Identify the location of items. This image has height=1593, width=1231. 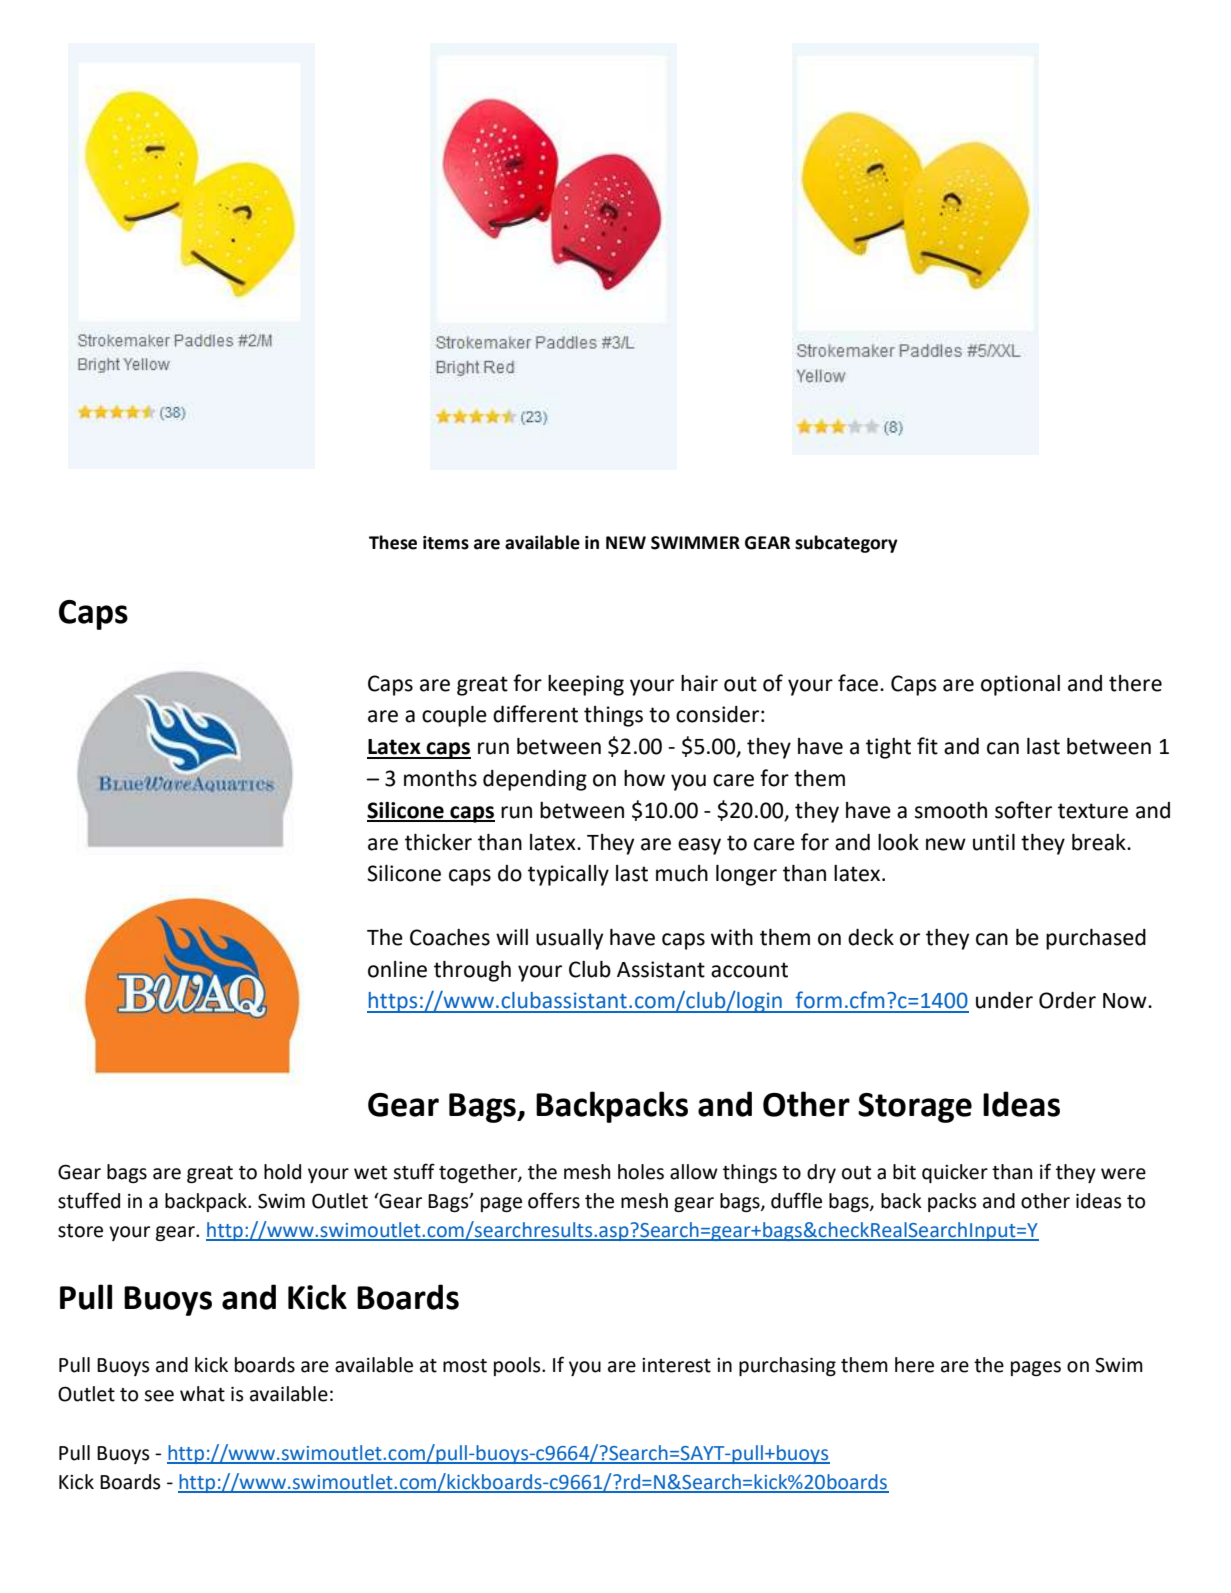
(446, 543).
